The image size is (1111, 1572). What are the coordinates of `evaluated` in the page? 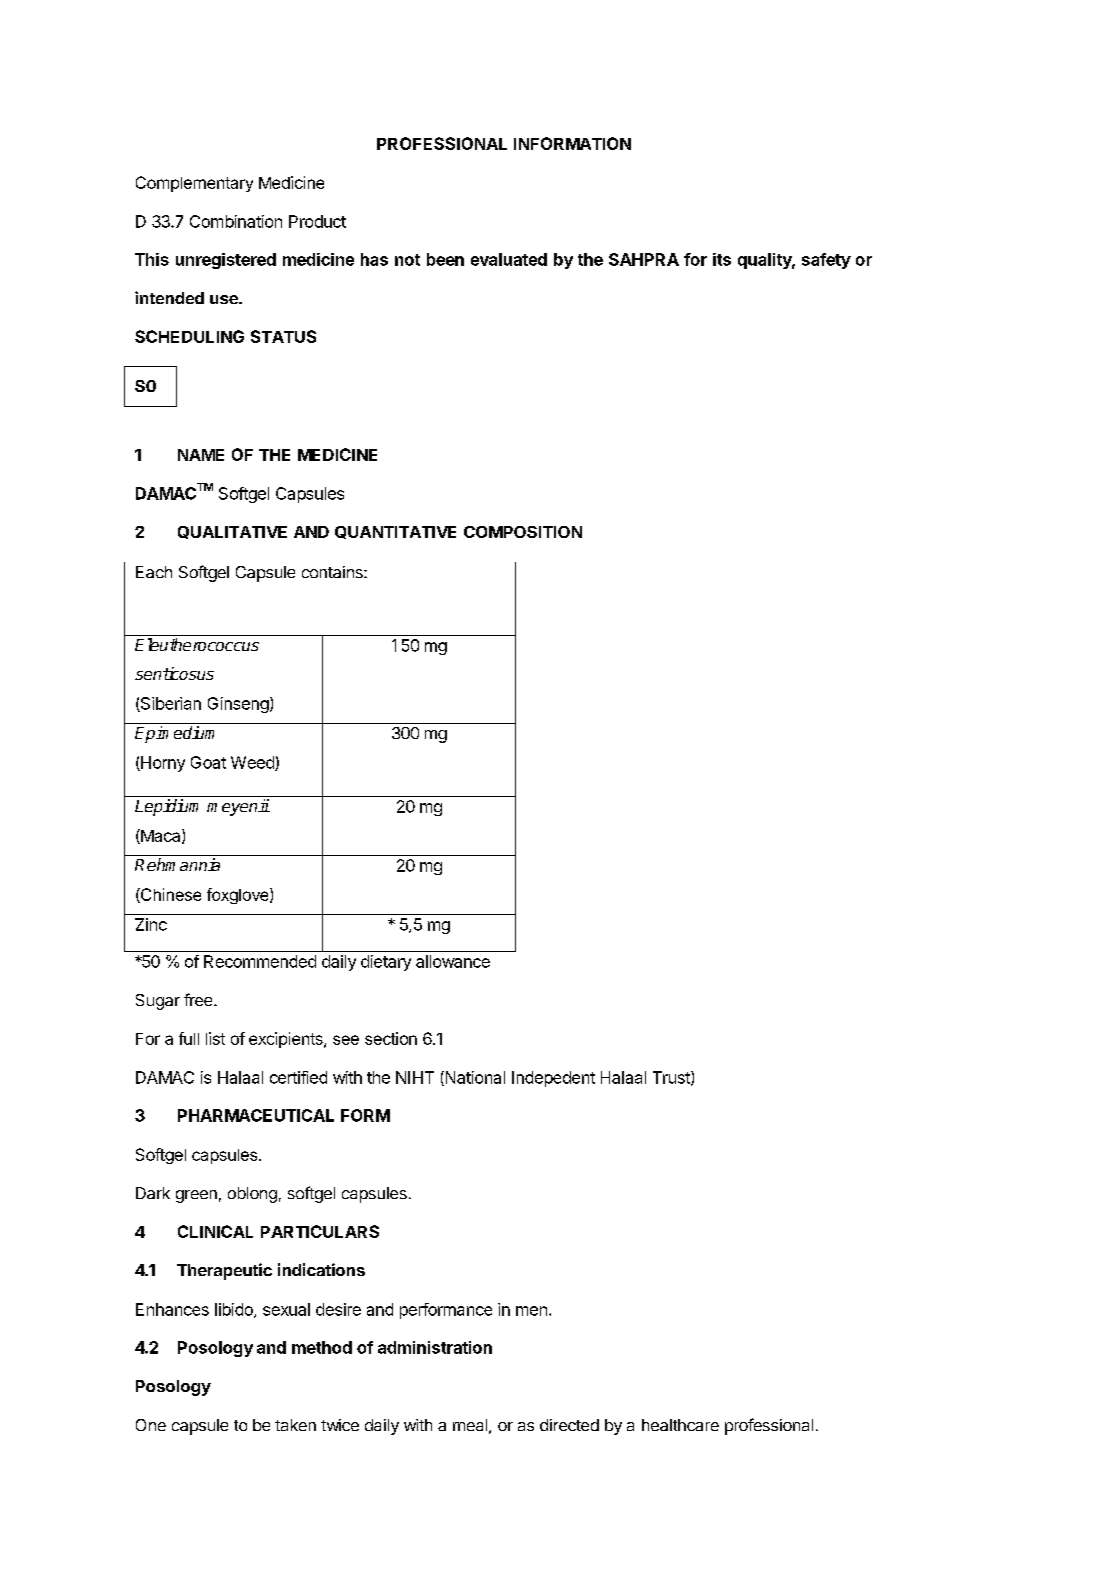 It's located at (509, 259).
